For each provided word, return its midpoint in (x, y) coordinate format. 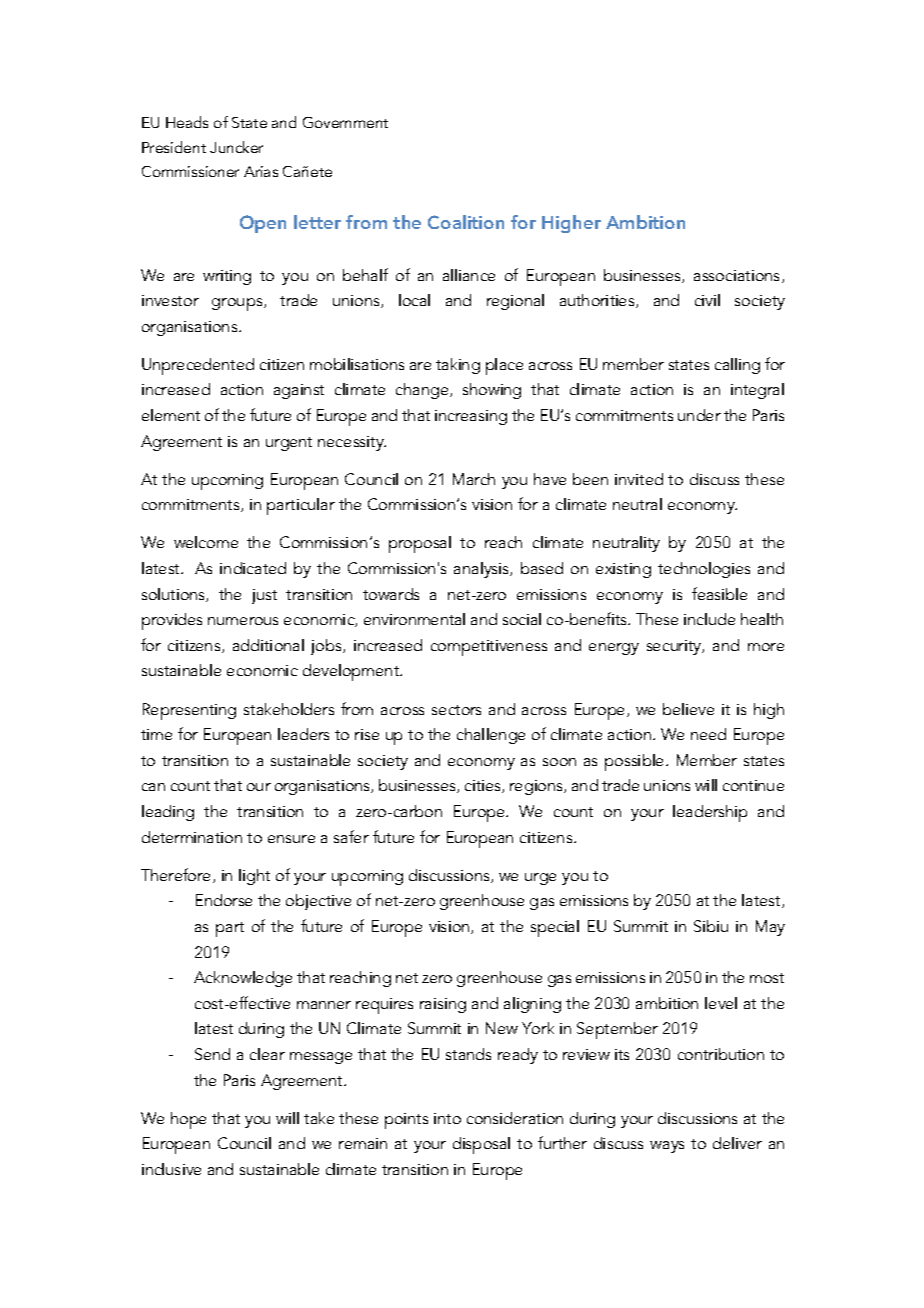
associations (738, 276)
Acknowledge (243, 979)
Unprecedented (198, 366)
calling (737, 366)
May (770, 928)
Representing (189, 711)
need (708, 734)
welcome (206, 542)
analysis (483, 570)
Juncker (236, 147)
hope (188, 1120)
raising (443, 1005)
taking (458, 366)
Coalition (466, 222)
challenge (491, 736)
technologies (704, 570)
